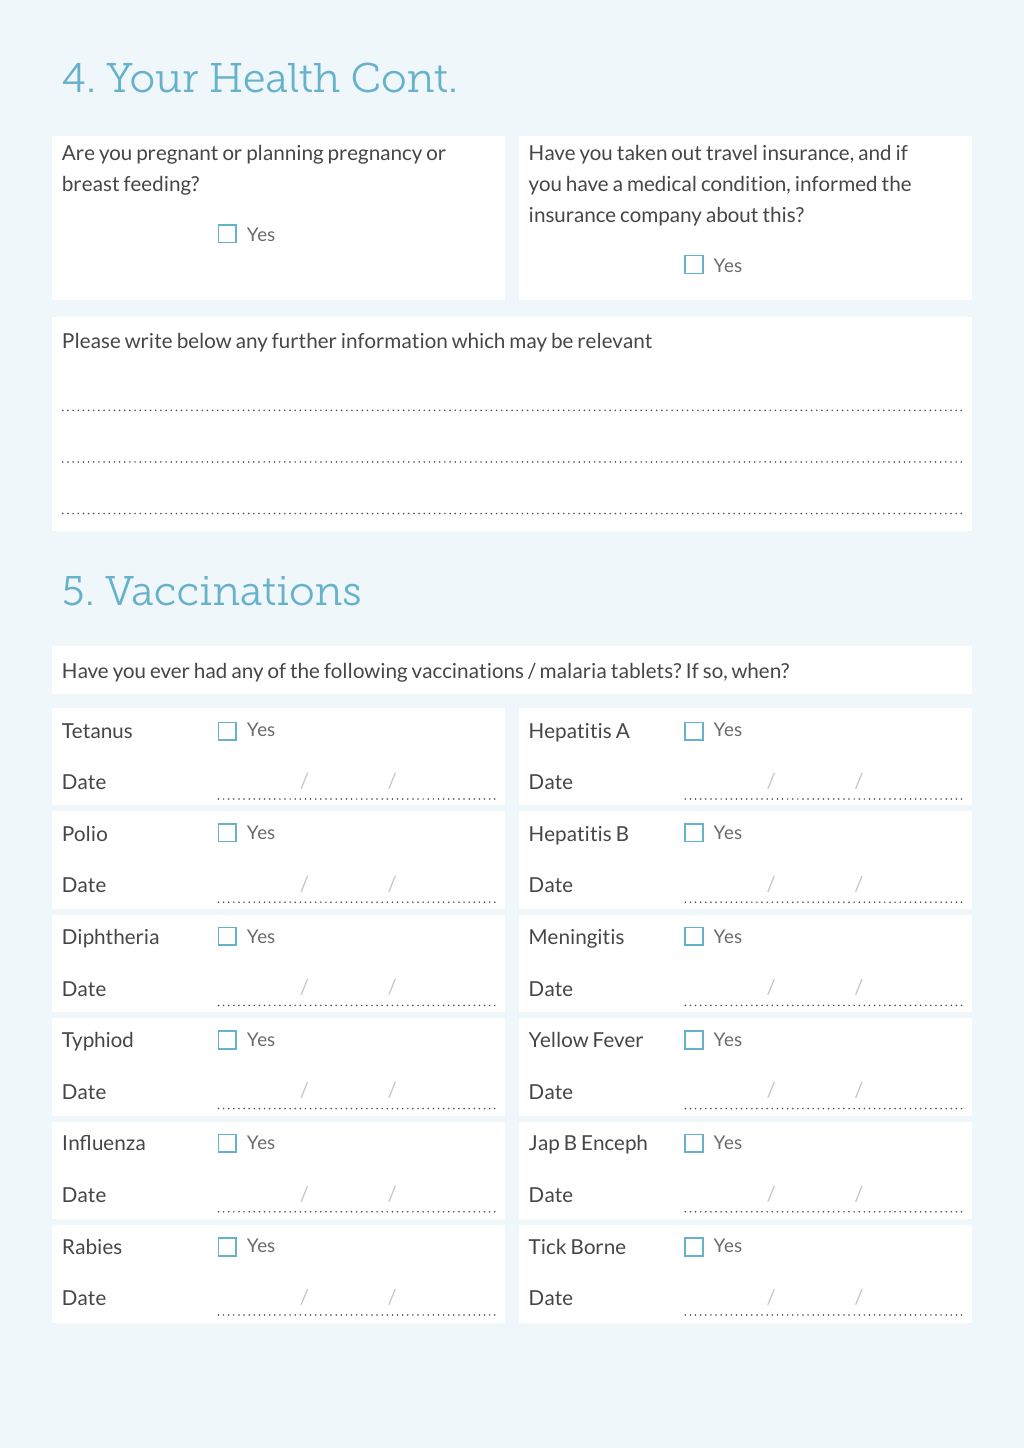  What do you see at coordinates (547, 1246) in the page?
I see `Tick` at bounding box center [547, 1246].
